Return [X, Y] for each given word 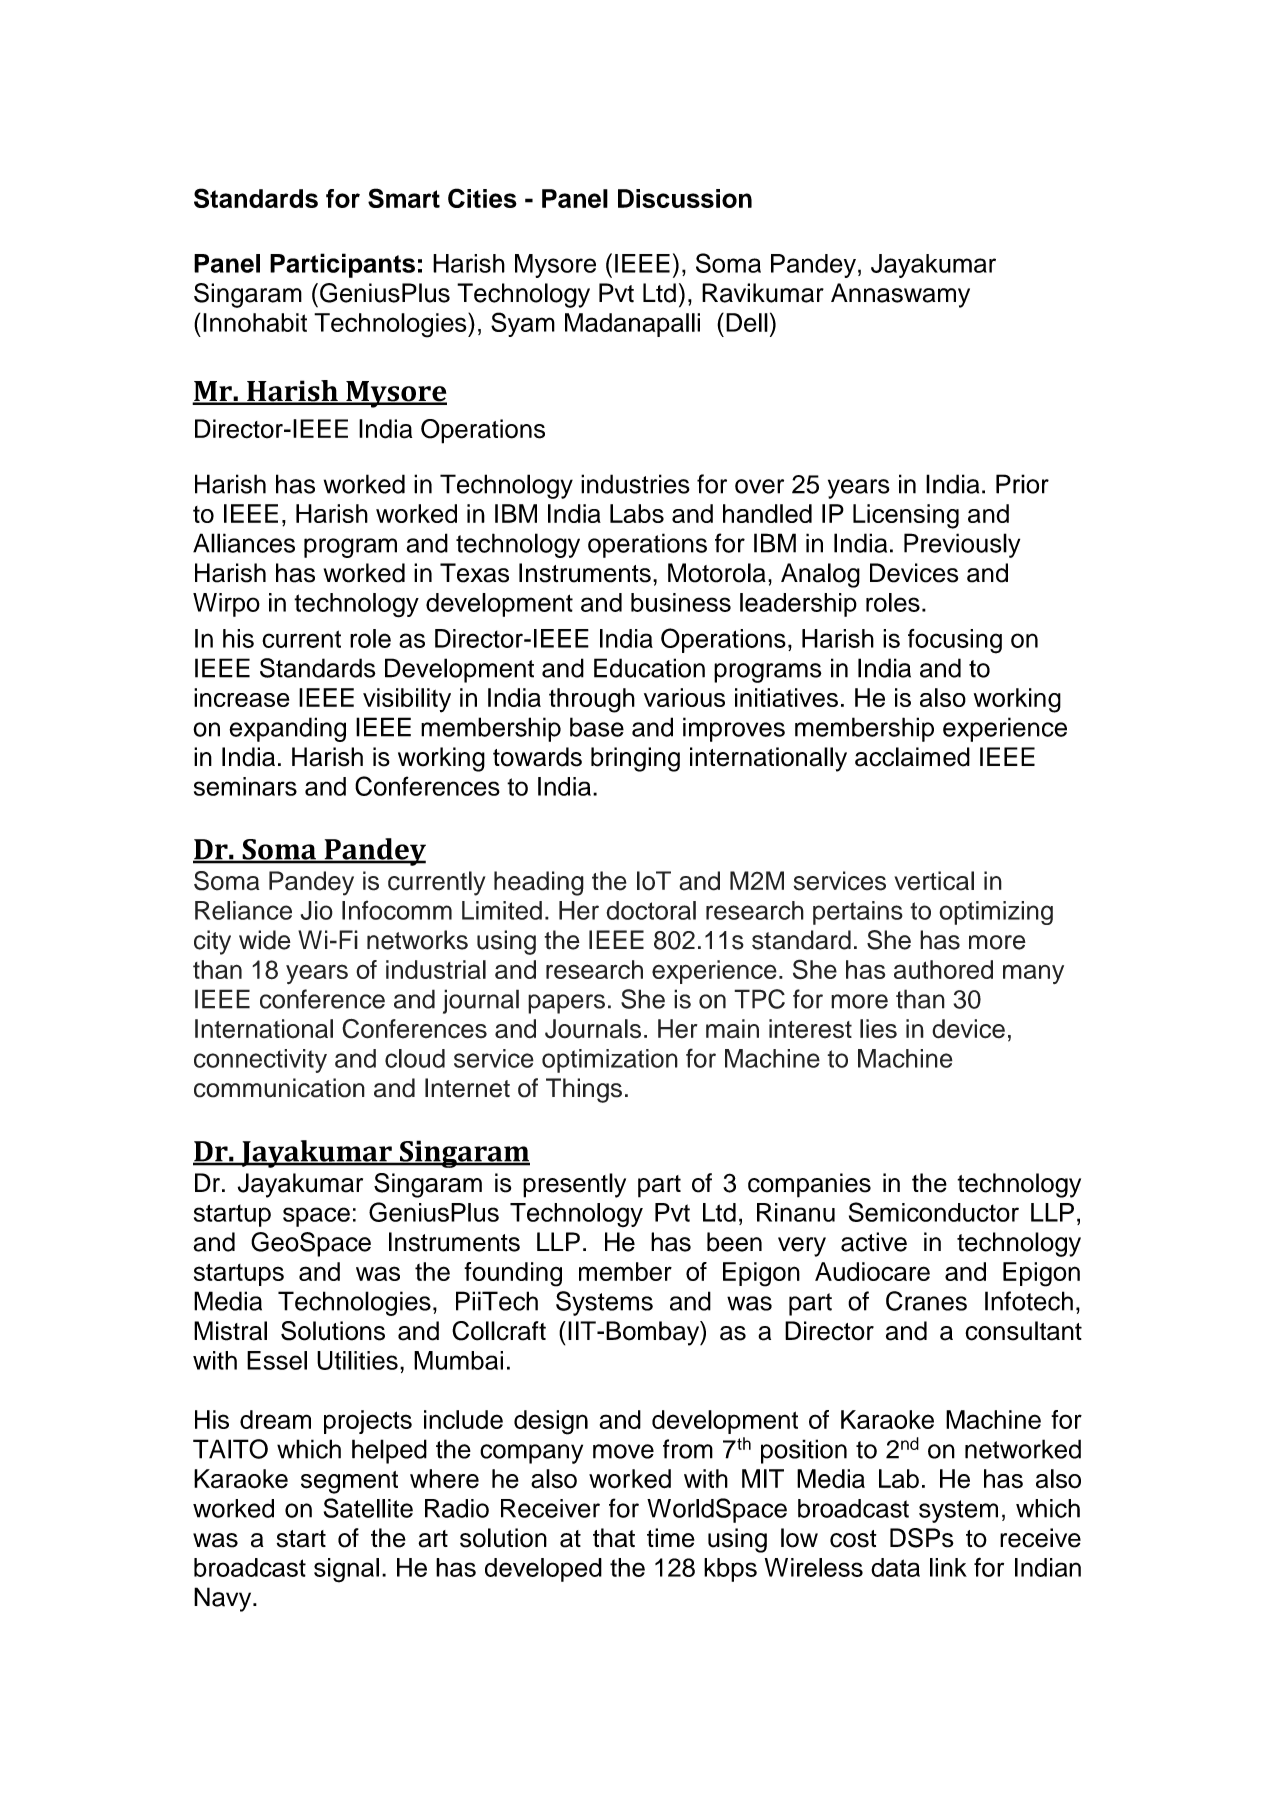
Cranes [926, 1301]
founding [513, 1274]
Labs [637, 513]
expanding [287, 729]
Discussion [685, 198]
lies [878, 1029]
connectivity [260, 1061]
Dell [747, 322]
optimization [610, 1061]
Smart [404, 198]
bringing [635, 759]
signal [346, 1570]
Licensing [906, 516]
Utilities [357, 1360]
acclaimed [912, 757]
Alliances [244, 543]
